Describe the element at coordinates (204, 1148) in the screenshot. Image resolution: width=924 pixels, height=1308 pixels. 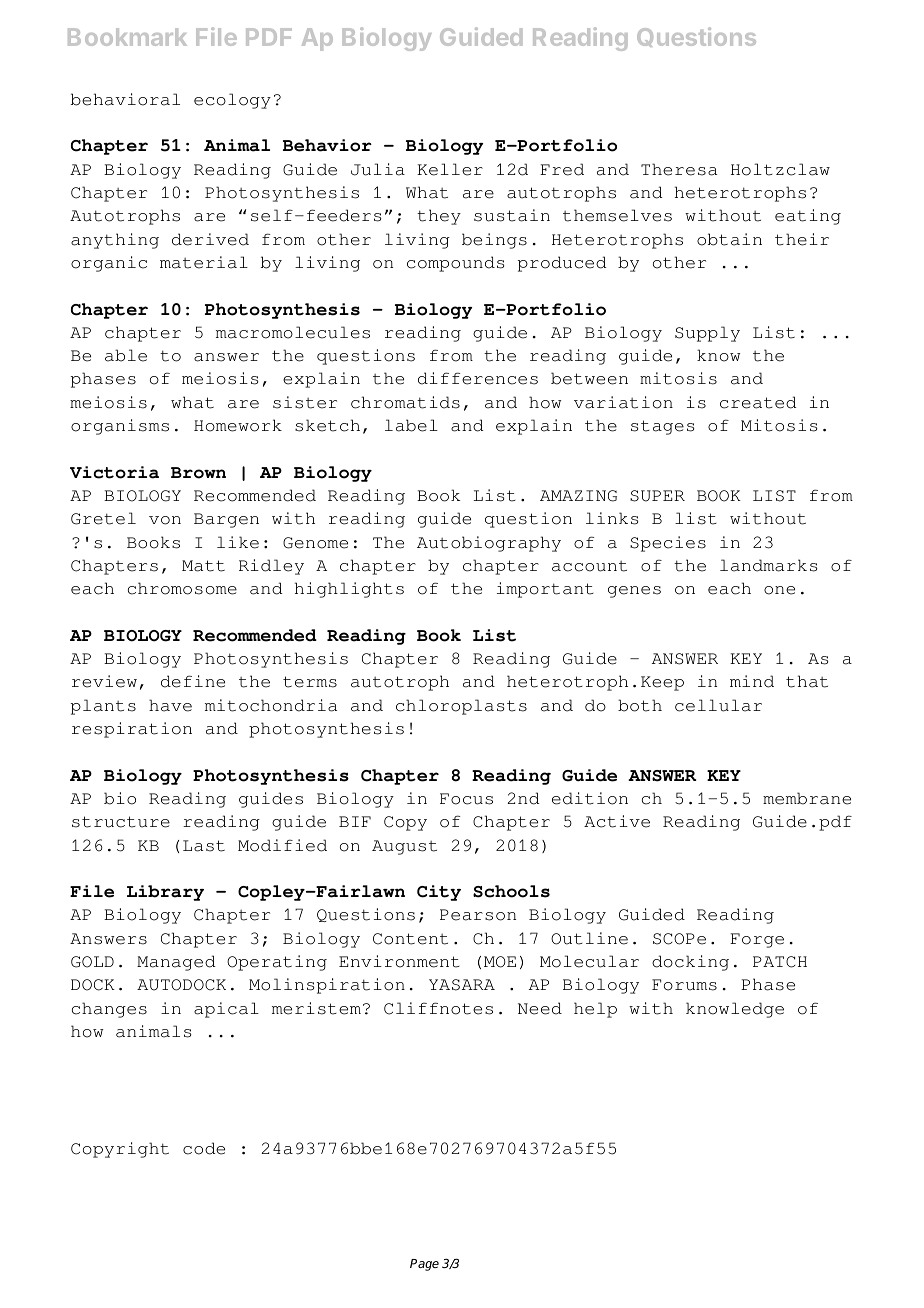
I see `code` at that location.
